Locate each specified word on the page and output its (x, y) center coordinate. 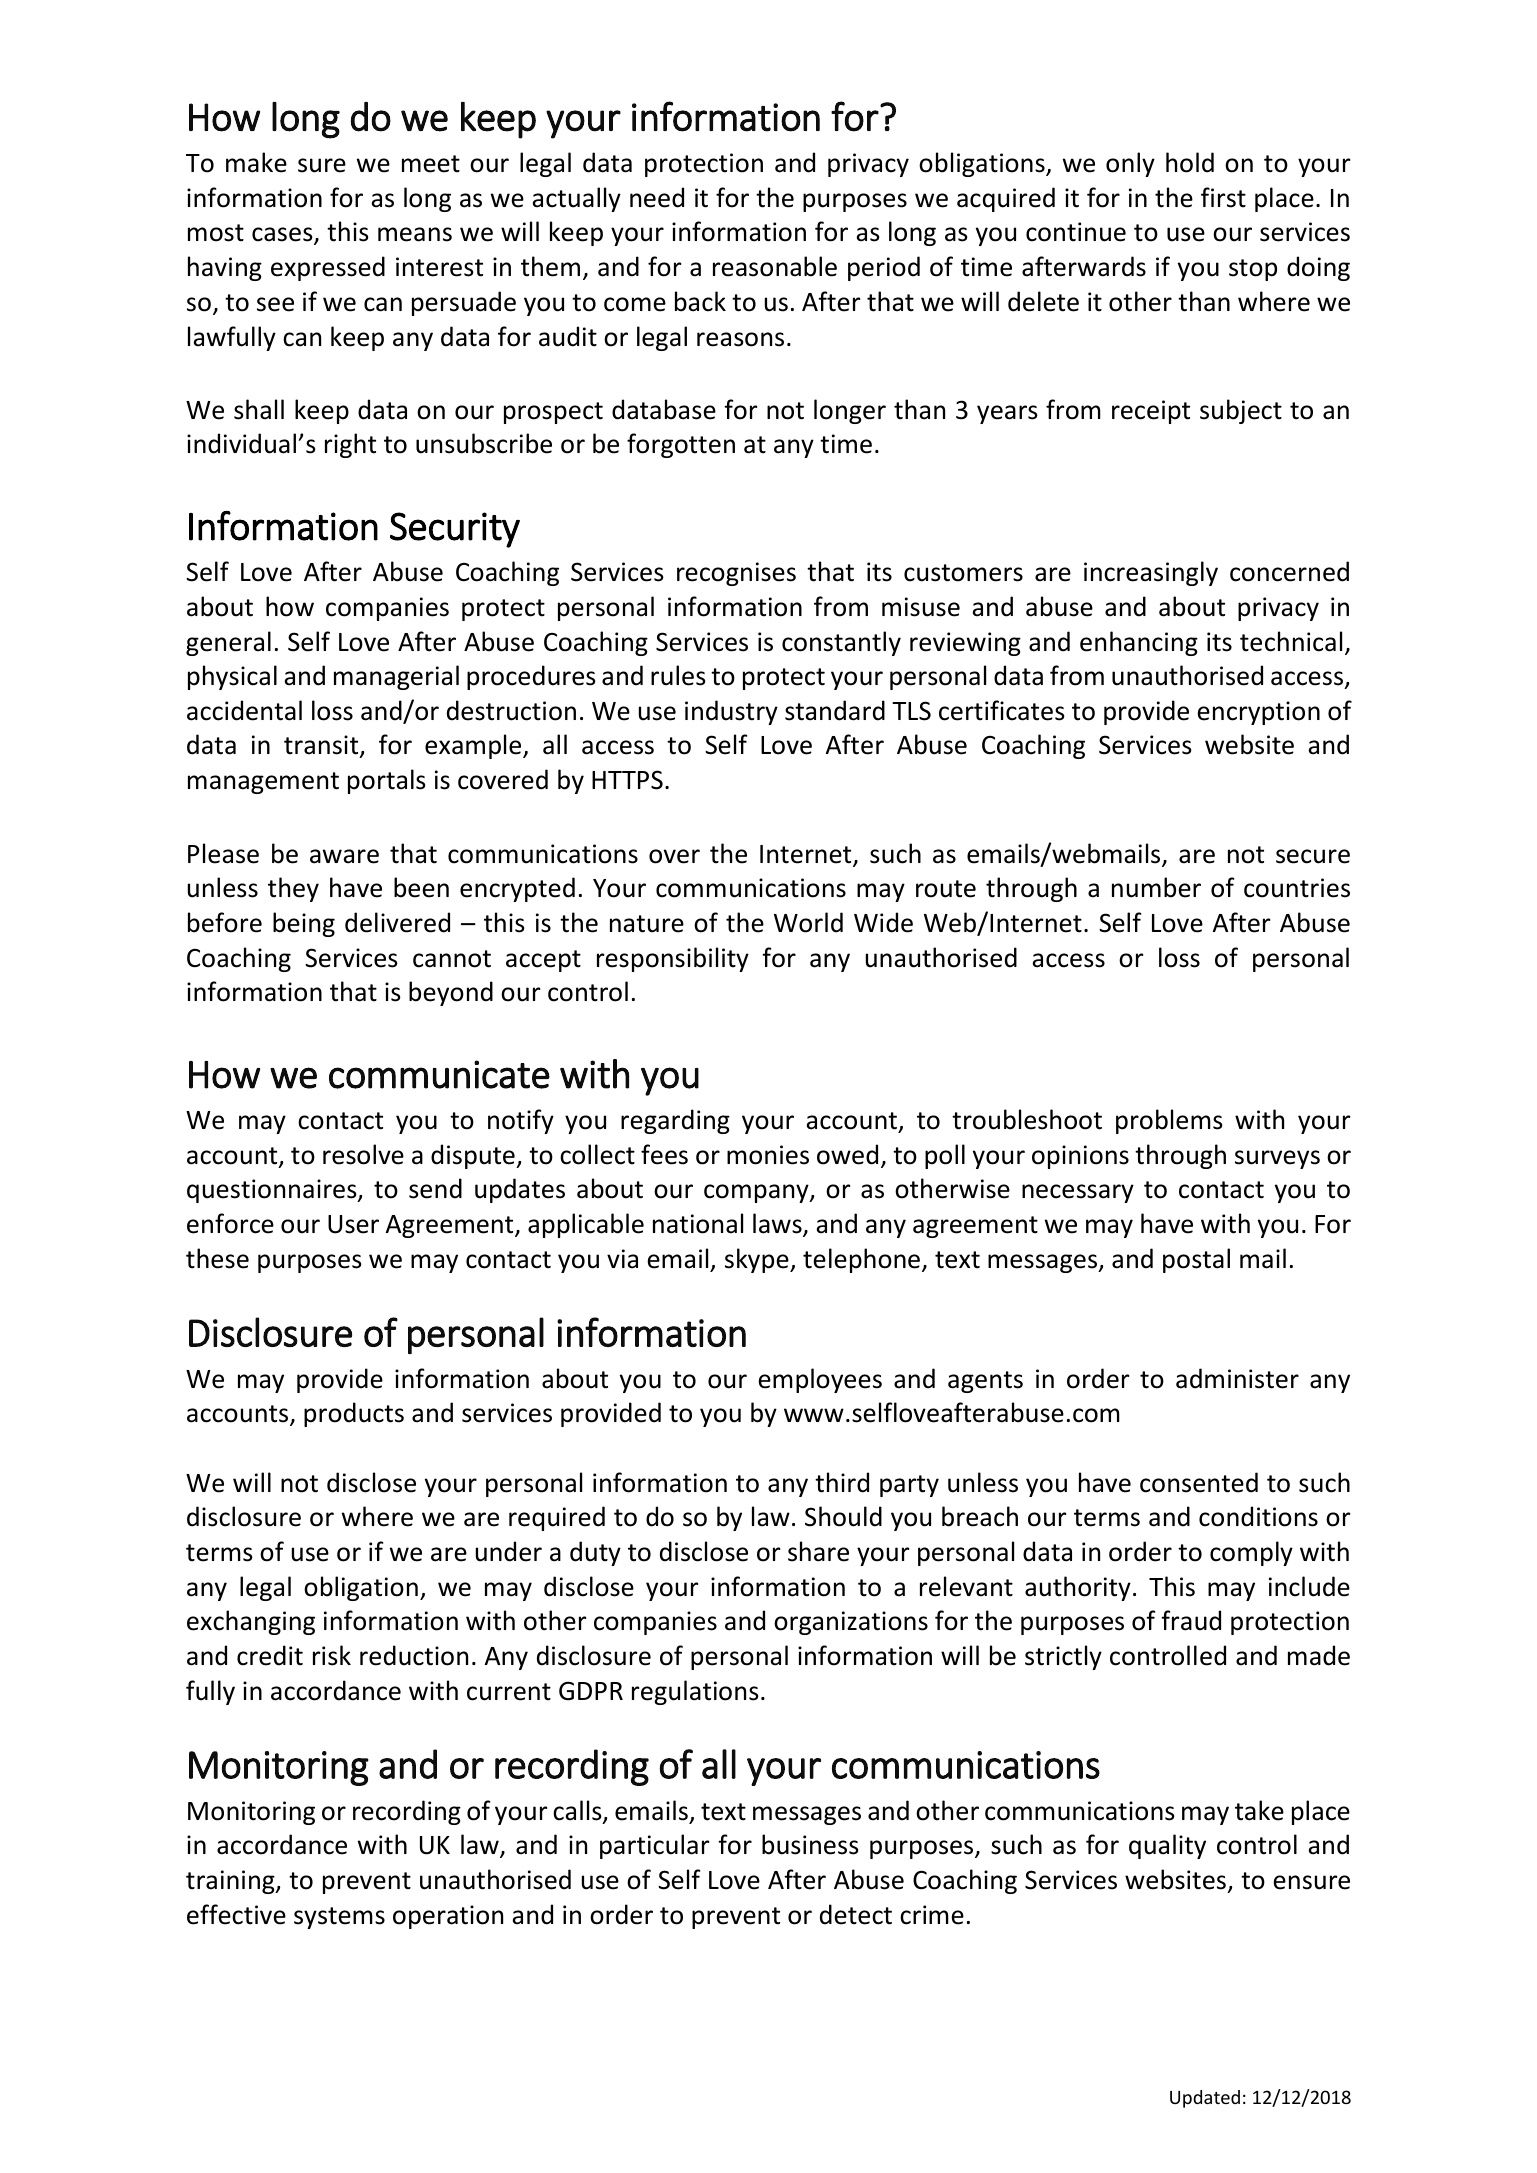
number (1156, 887)
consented (1199, 1482)
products (354, 1414)
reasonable (775, 266)
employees (820, 1380)
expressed (328, 268)
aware (344, 856)
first (1223, 197)
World (808, 922)
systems (339, 1918)
